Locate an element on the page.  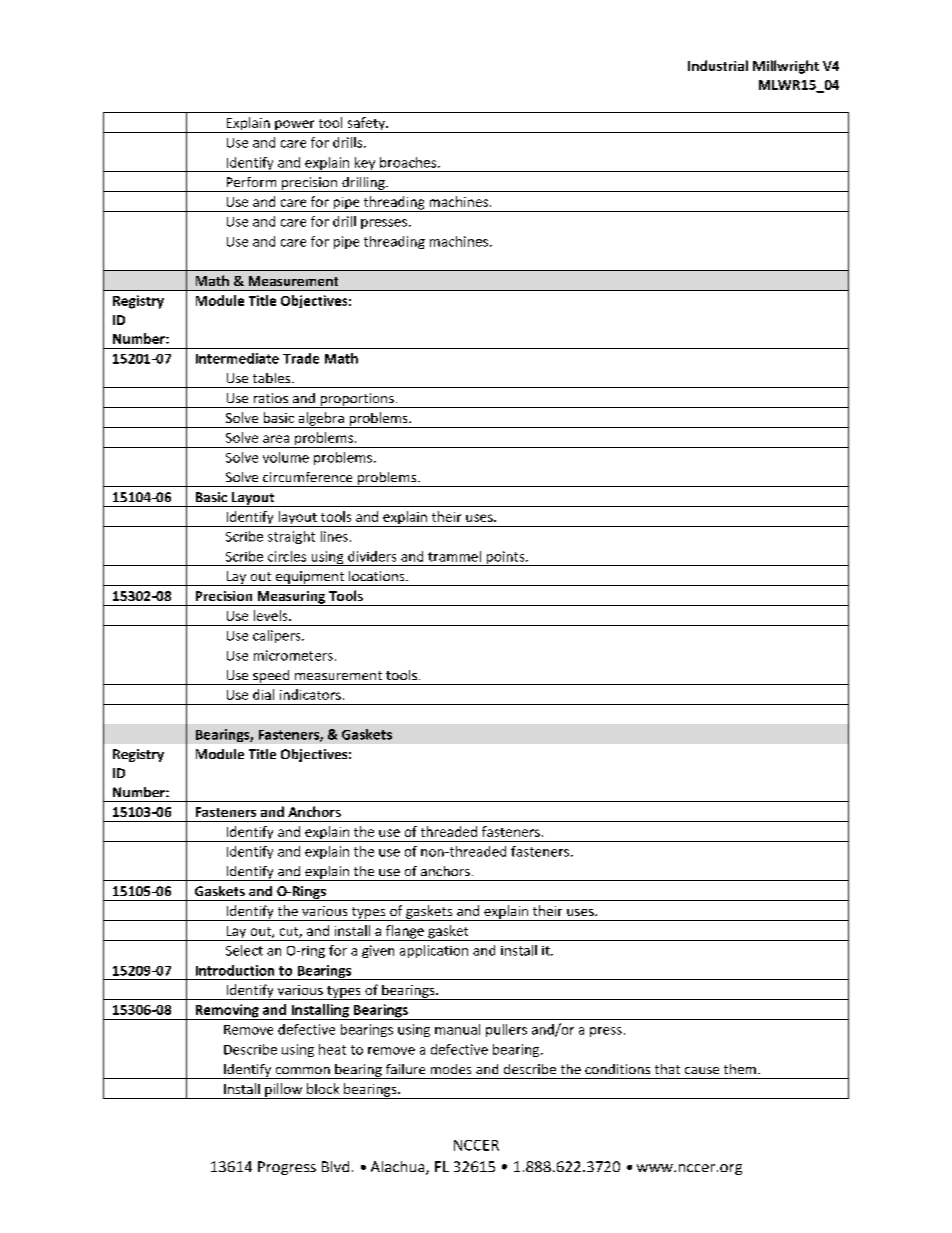
Industrial is located at coordinates (718, 65).
